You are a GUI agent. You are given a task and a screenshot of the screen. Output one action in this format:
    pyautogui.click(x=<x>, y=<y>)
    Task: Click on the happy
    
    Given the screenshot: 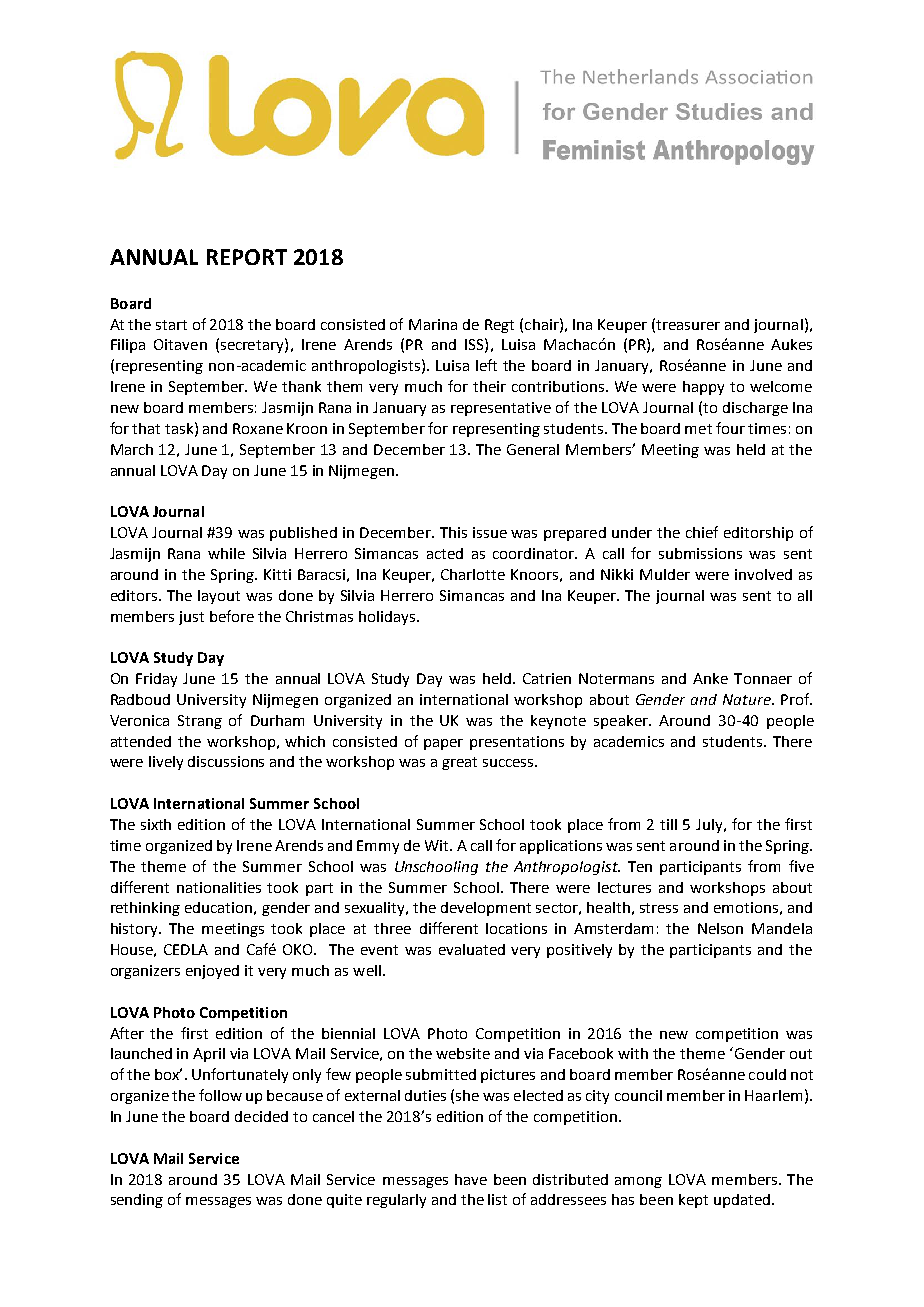 What is the action you would take?
    pyautogui.click(x=703, y=388)
